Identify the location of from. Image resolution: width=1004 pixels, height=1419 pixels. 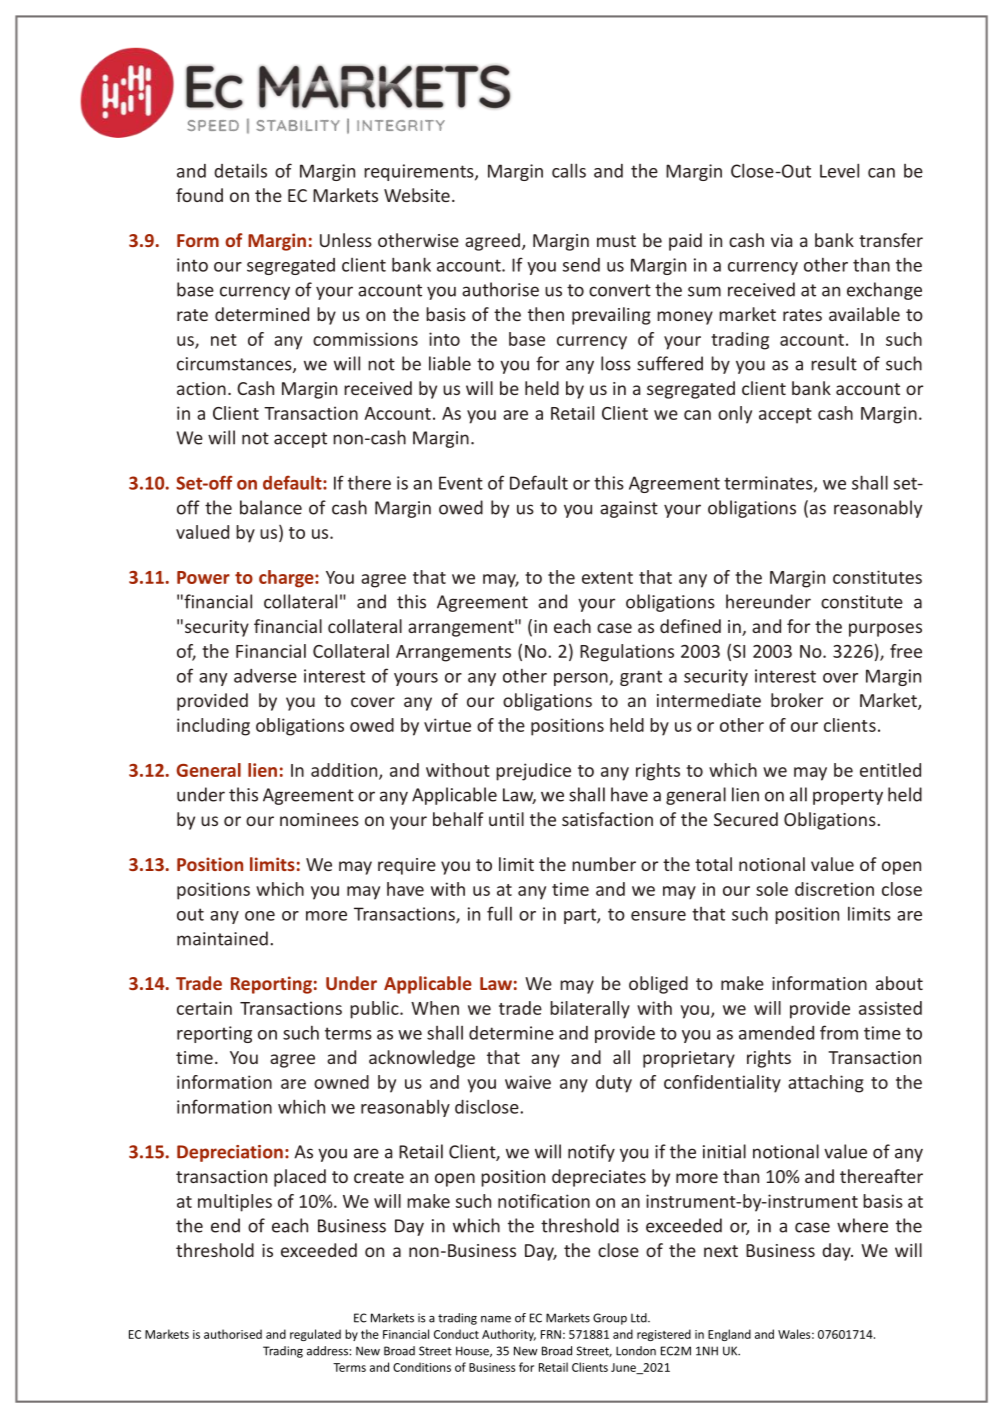
(839, 1032).
